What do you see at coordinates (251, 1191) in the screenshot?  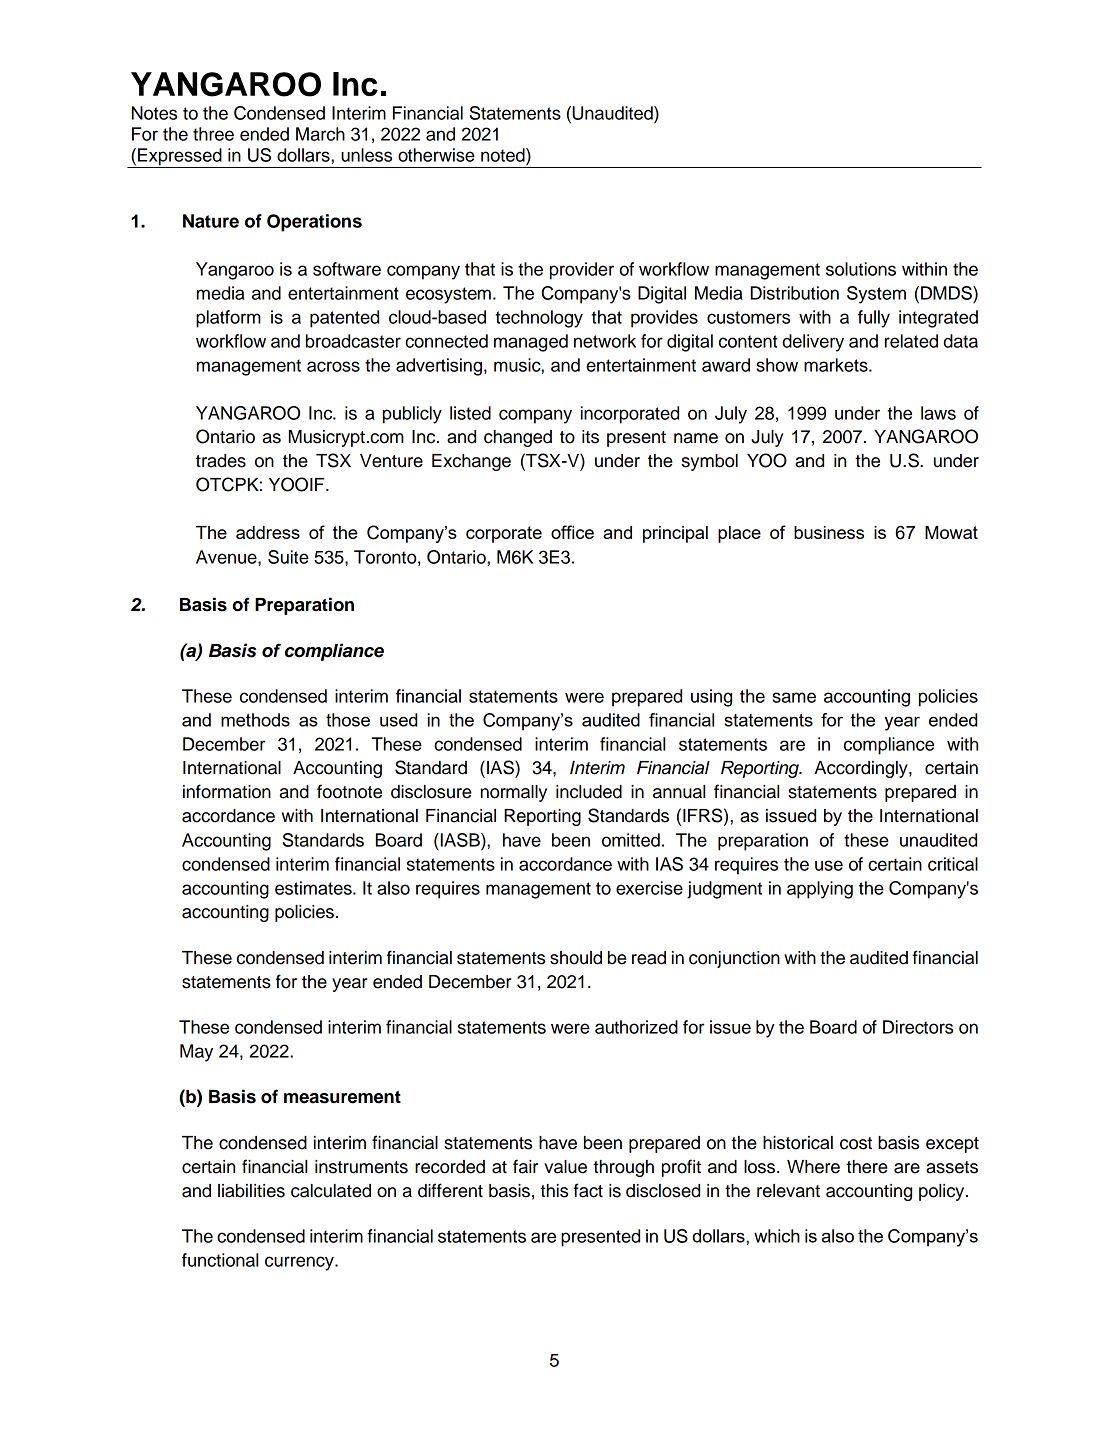 I see `liabilities` at bounding box center [251, 1191].
